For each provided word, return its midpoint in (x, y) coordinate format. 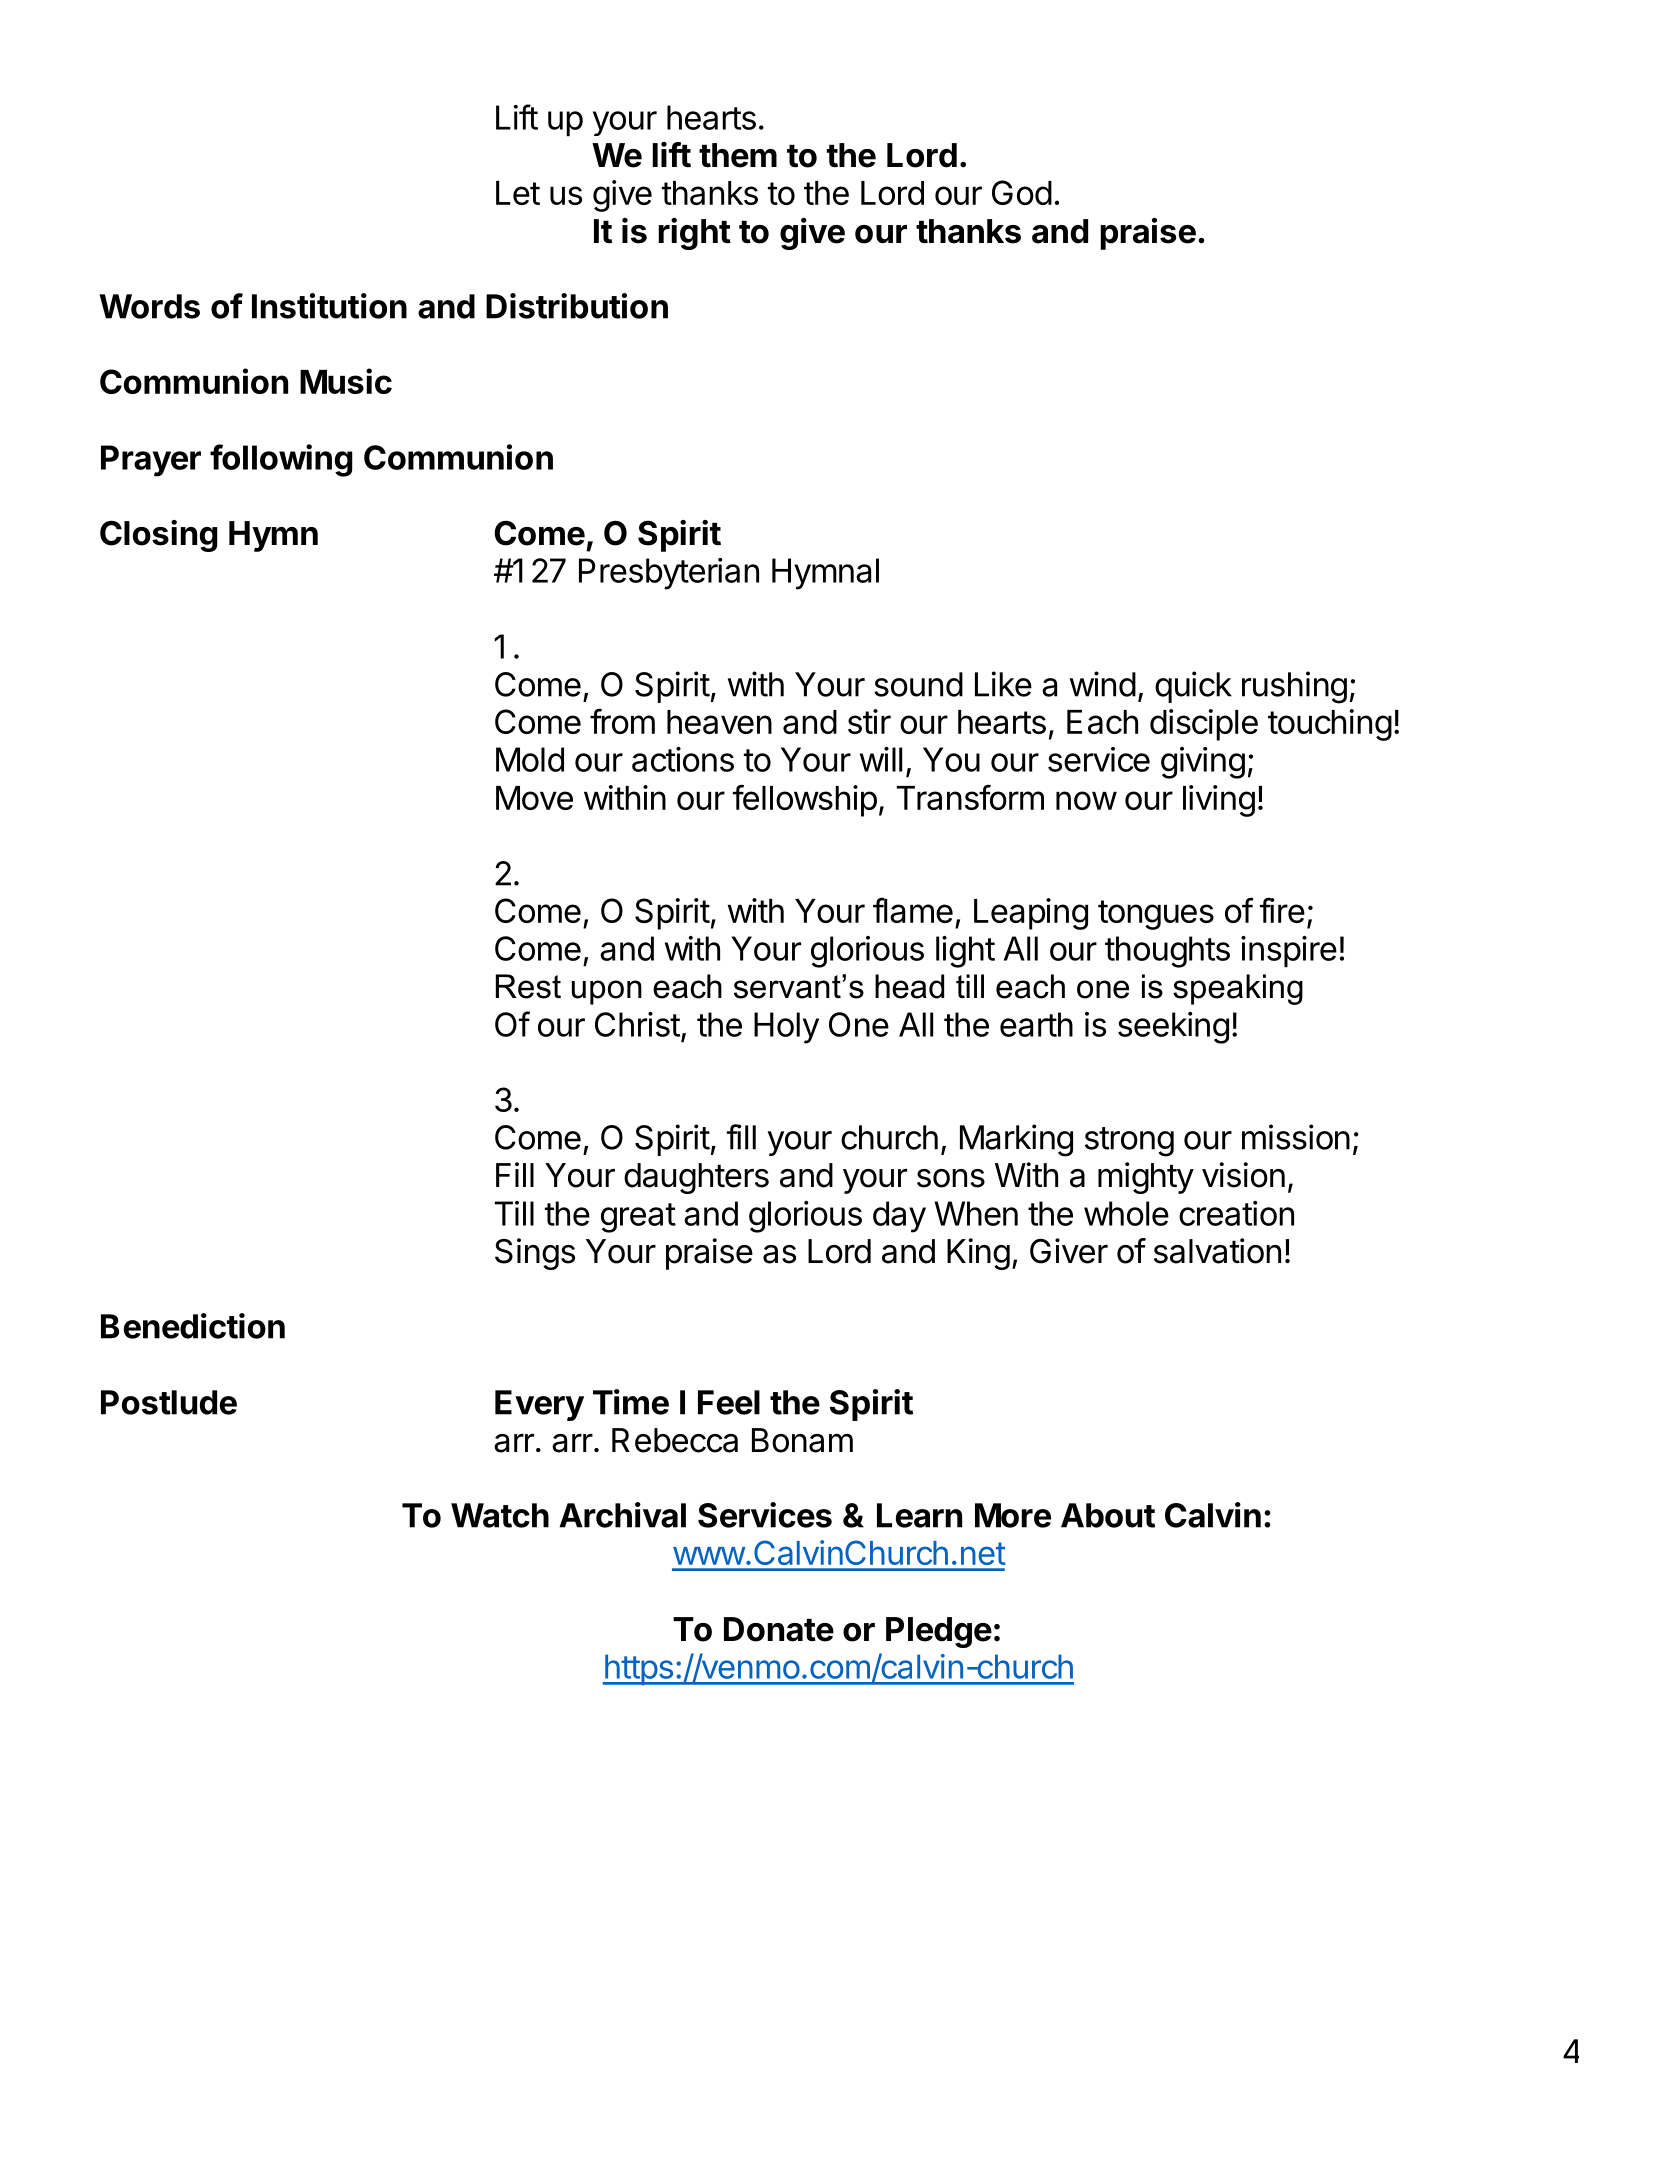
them (738, 155)
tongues (1156, 915)
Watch (500, 1515)
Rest (528, 986)
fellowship (805, 800)
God (1022, 192)
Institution (329, 306)
